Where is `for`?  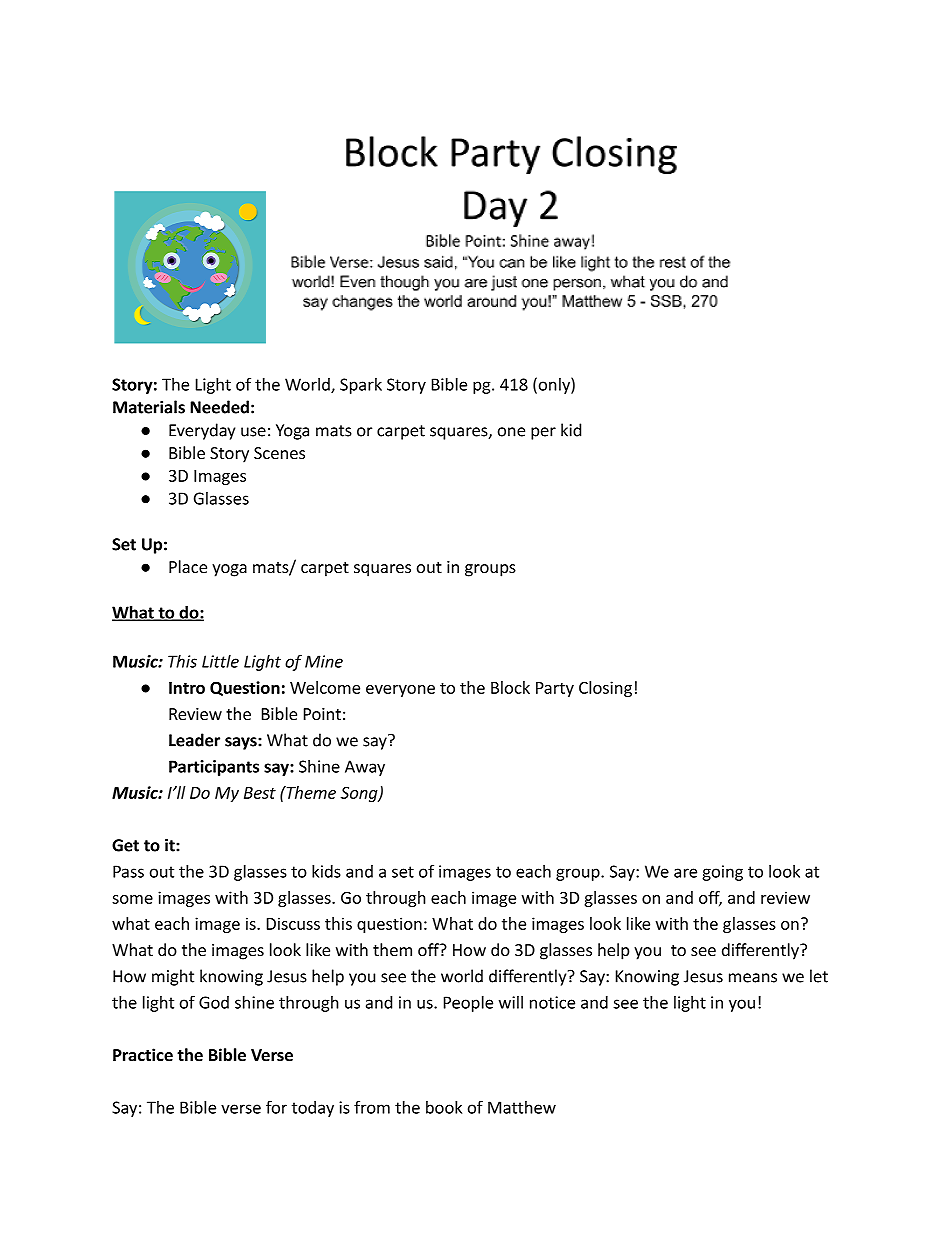
for is located at coordinates (276, 1107).
